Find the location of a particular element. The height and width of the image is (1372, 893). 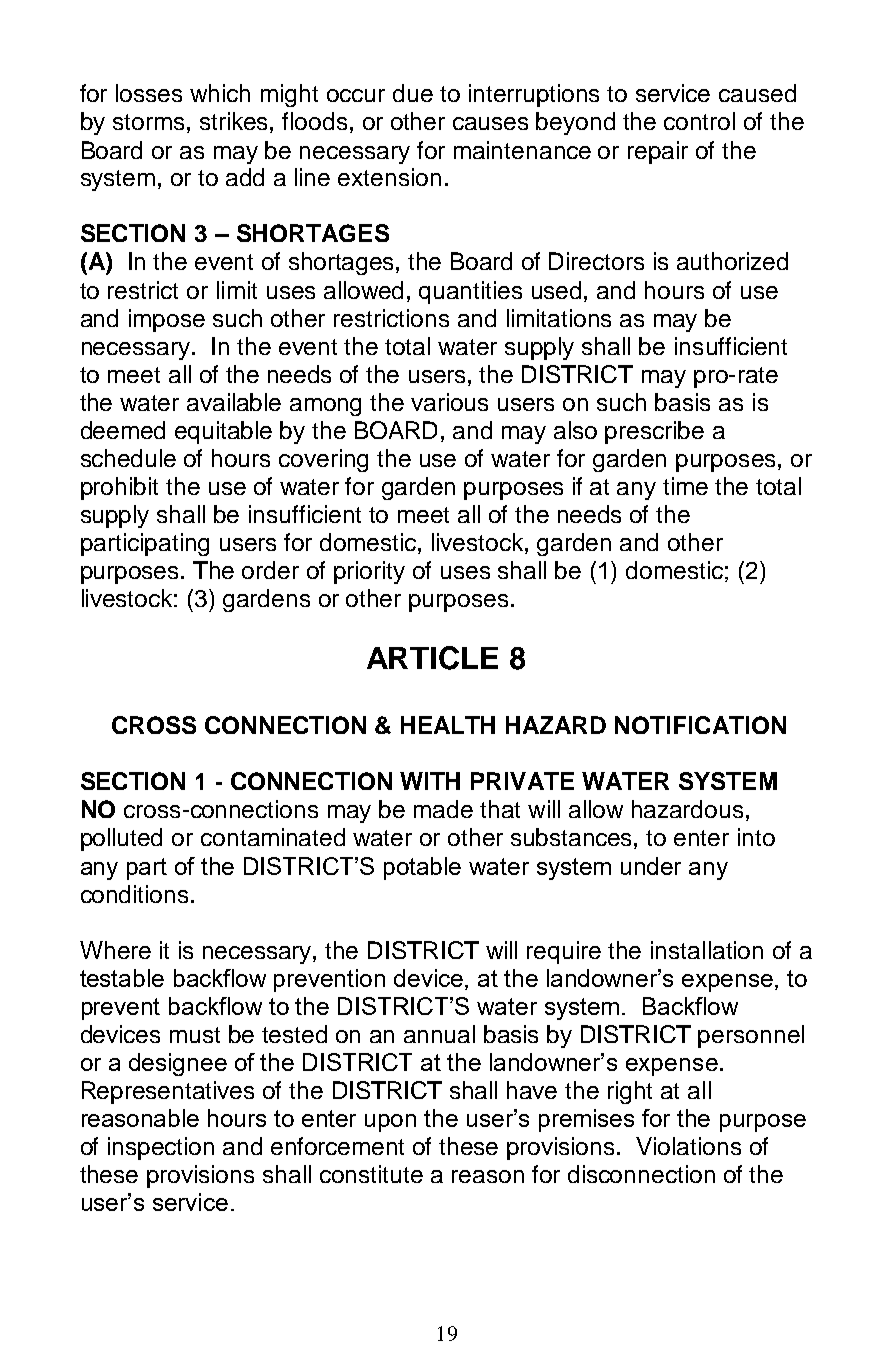

control is located at coordinates (699, 121).
